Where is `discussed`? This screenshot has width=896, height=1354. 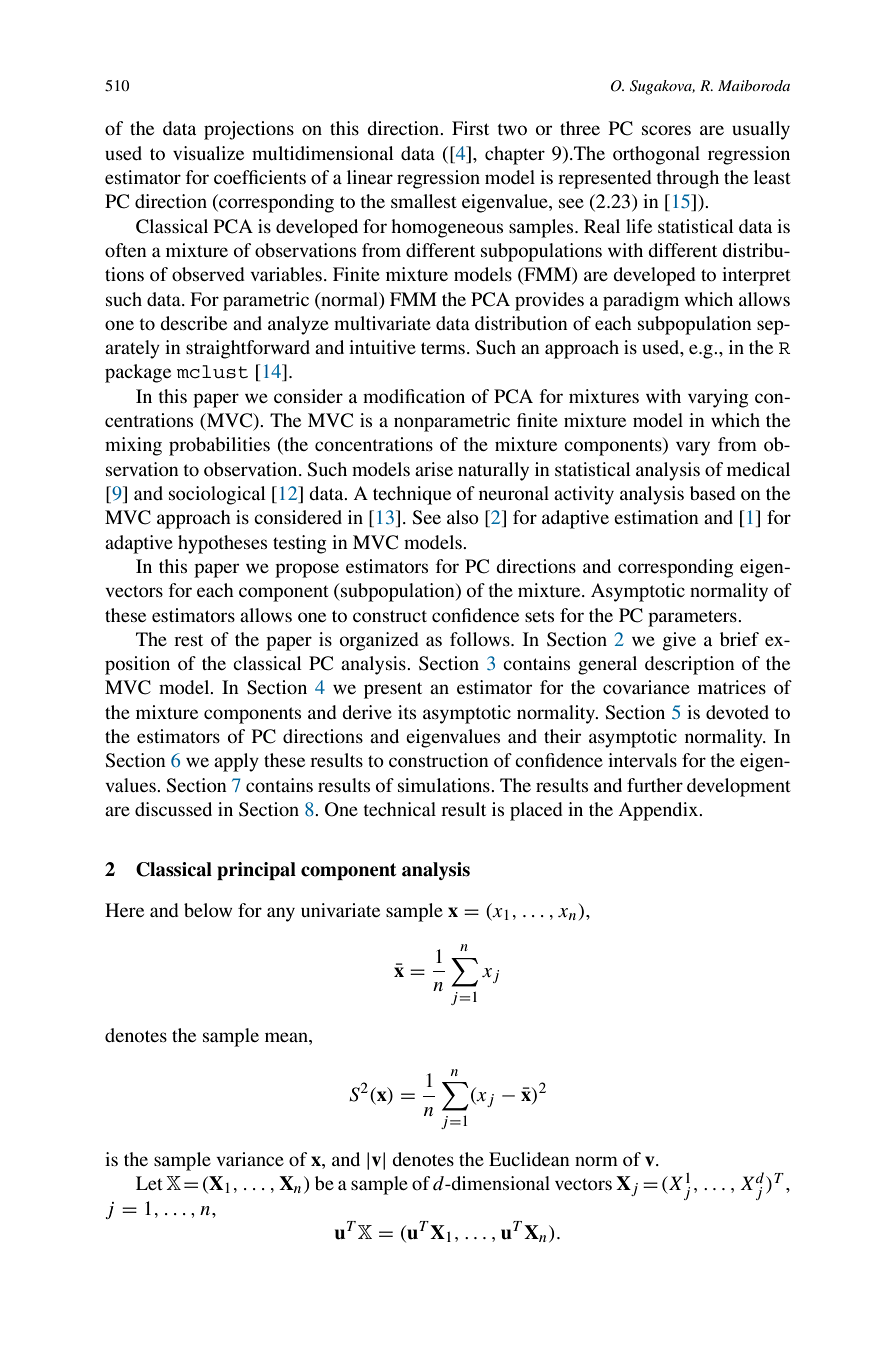
discussed is located at coordinates (173, 809).
